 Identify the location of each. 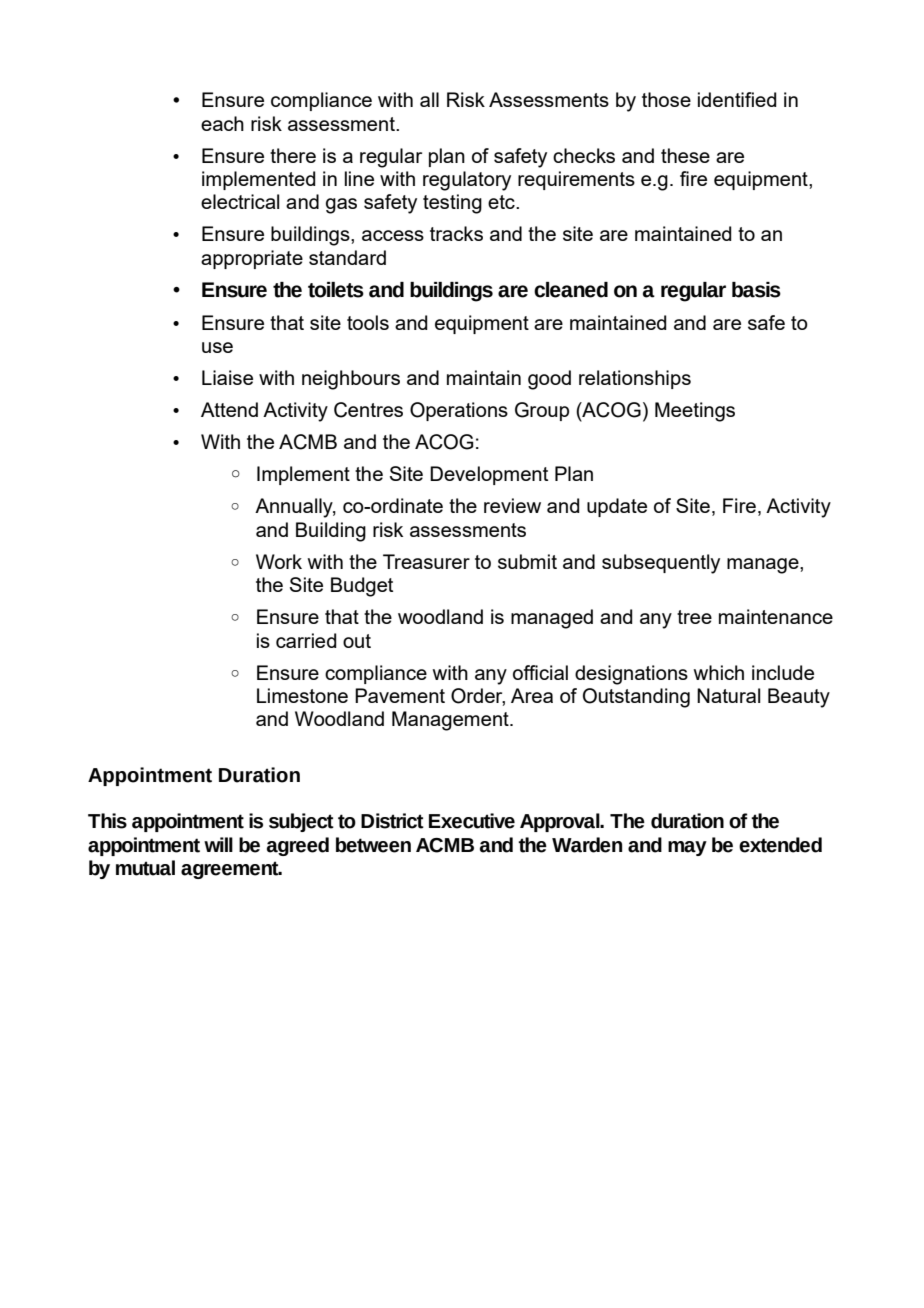
(222, 123).
